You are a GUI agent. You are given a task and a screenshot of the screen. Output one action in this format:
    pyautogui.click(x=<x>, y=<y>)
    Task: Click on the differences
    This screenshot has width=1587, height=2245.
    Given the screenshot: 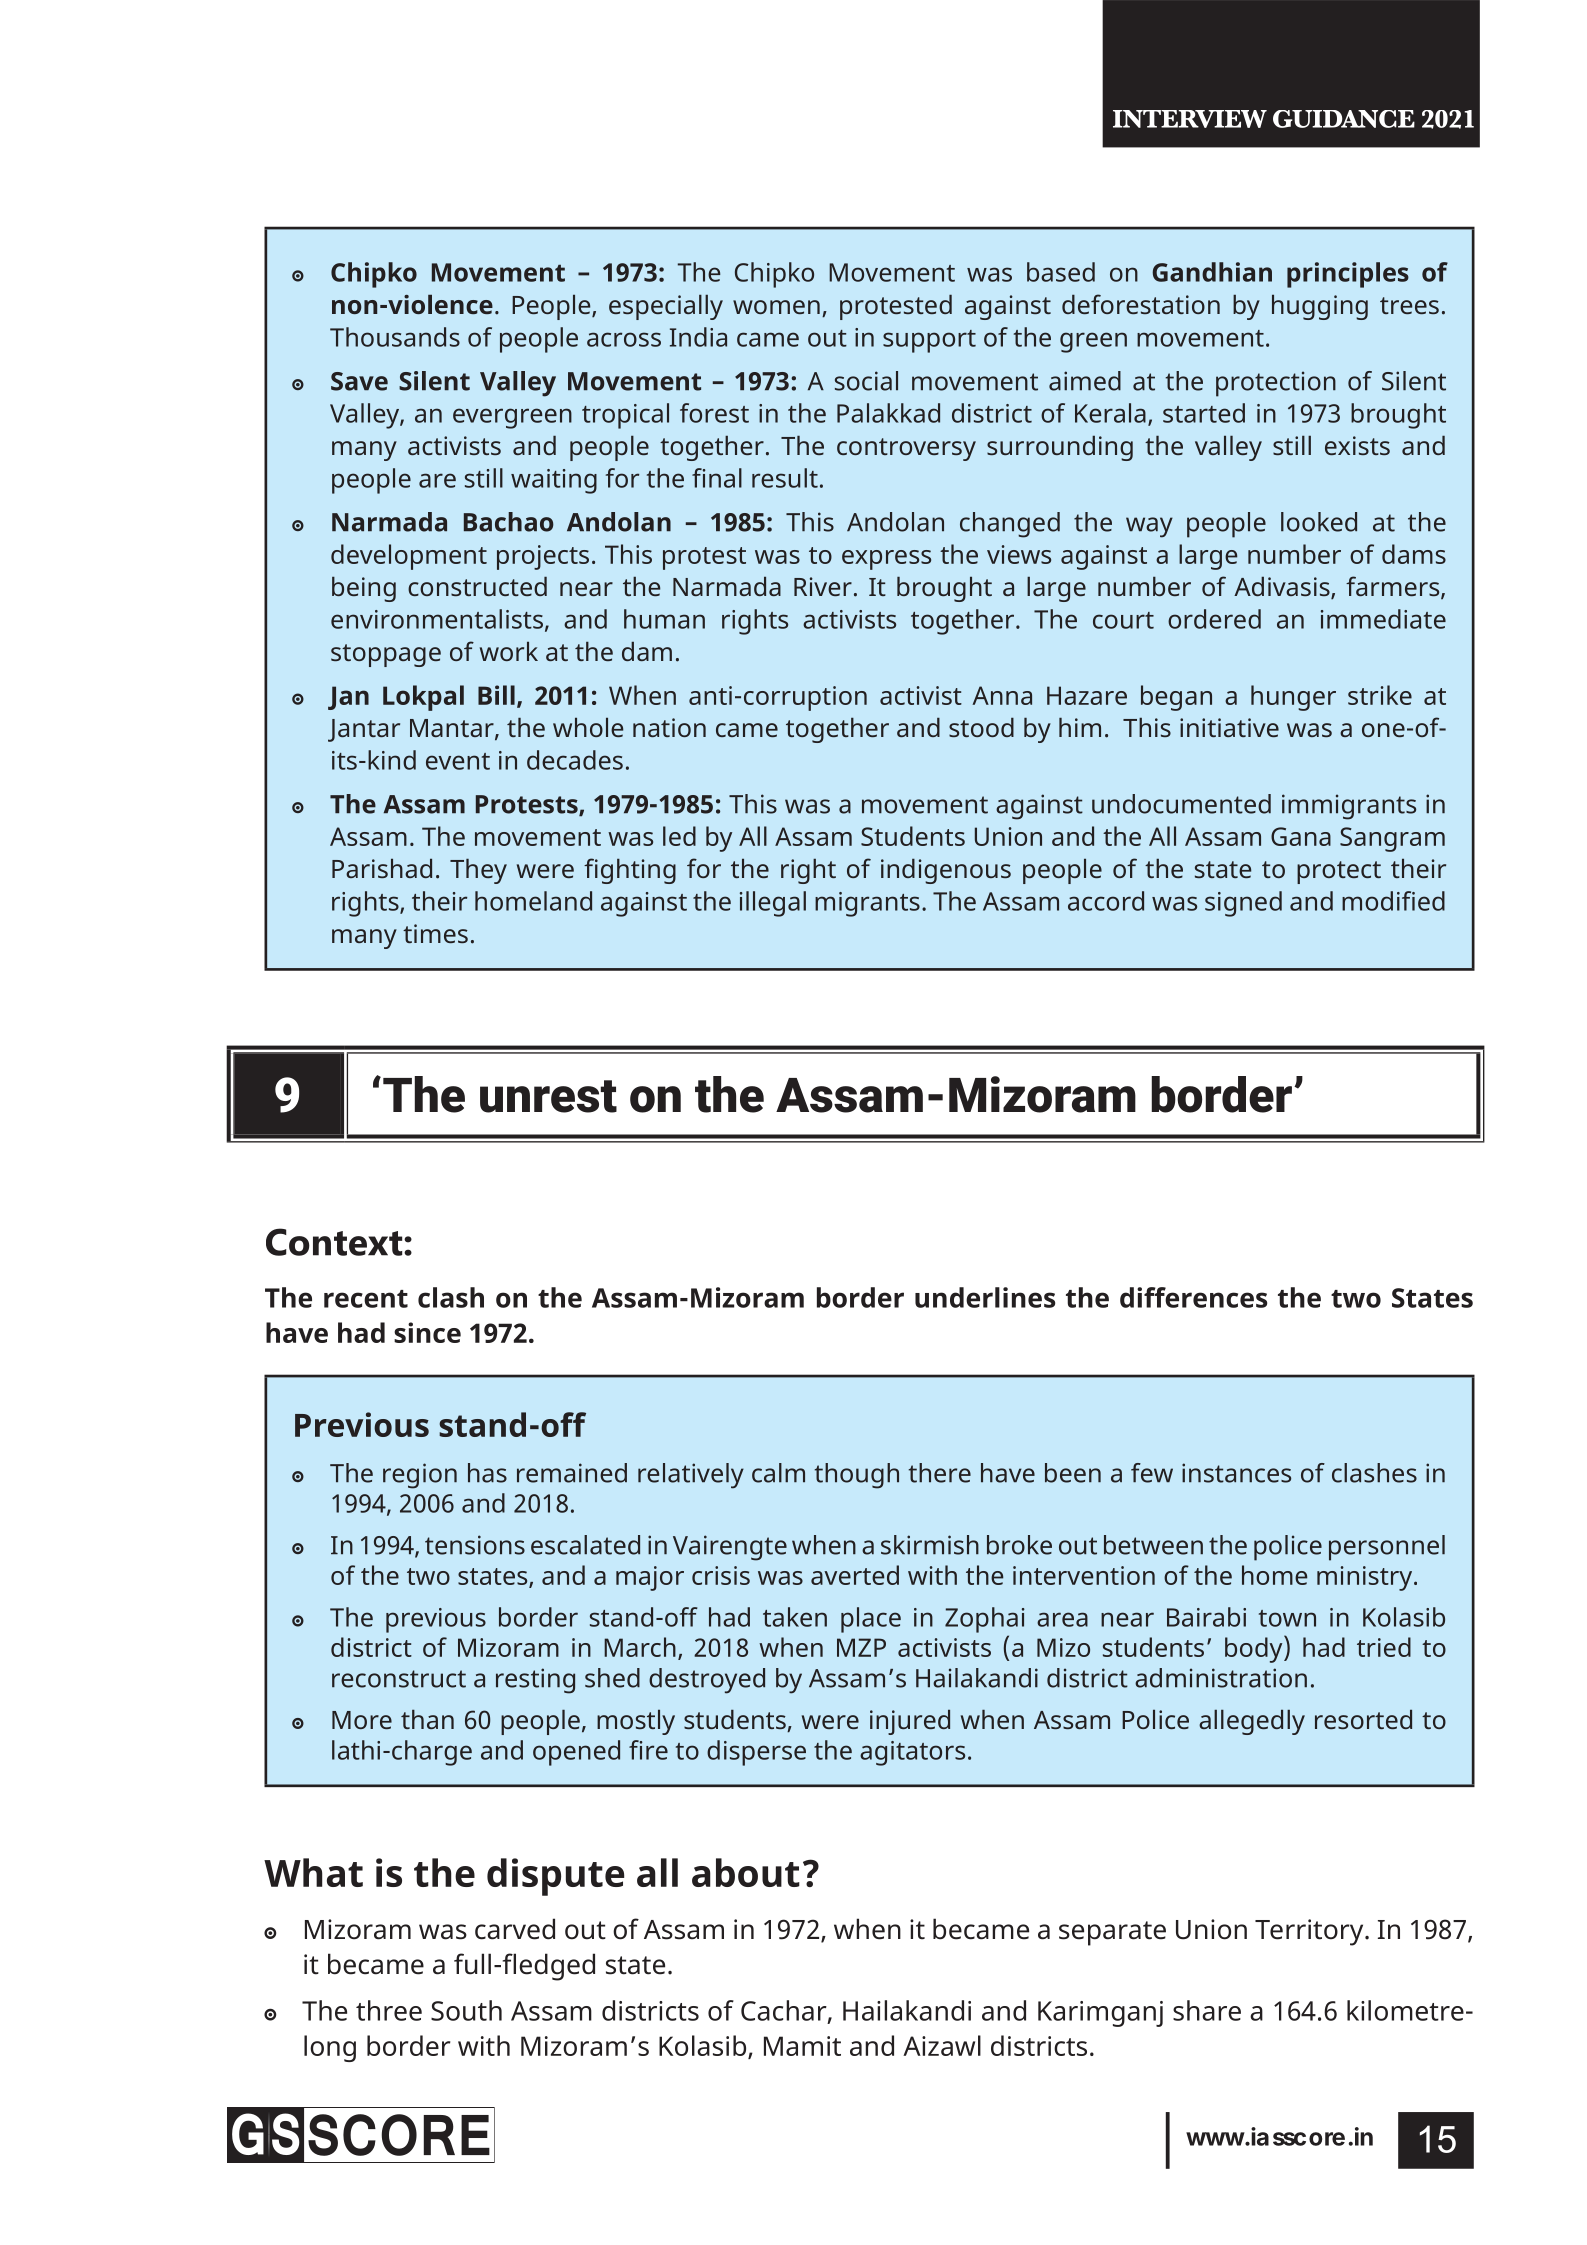 What is the action you would take?
    pyautogui.click(x=1193, y=1297)
